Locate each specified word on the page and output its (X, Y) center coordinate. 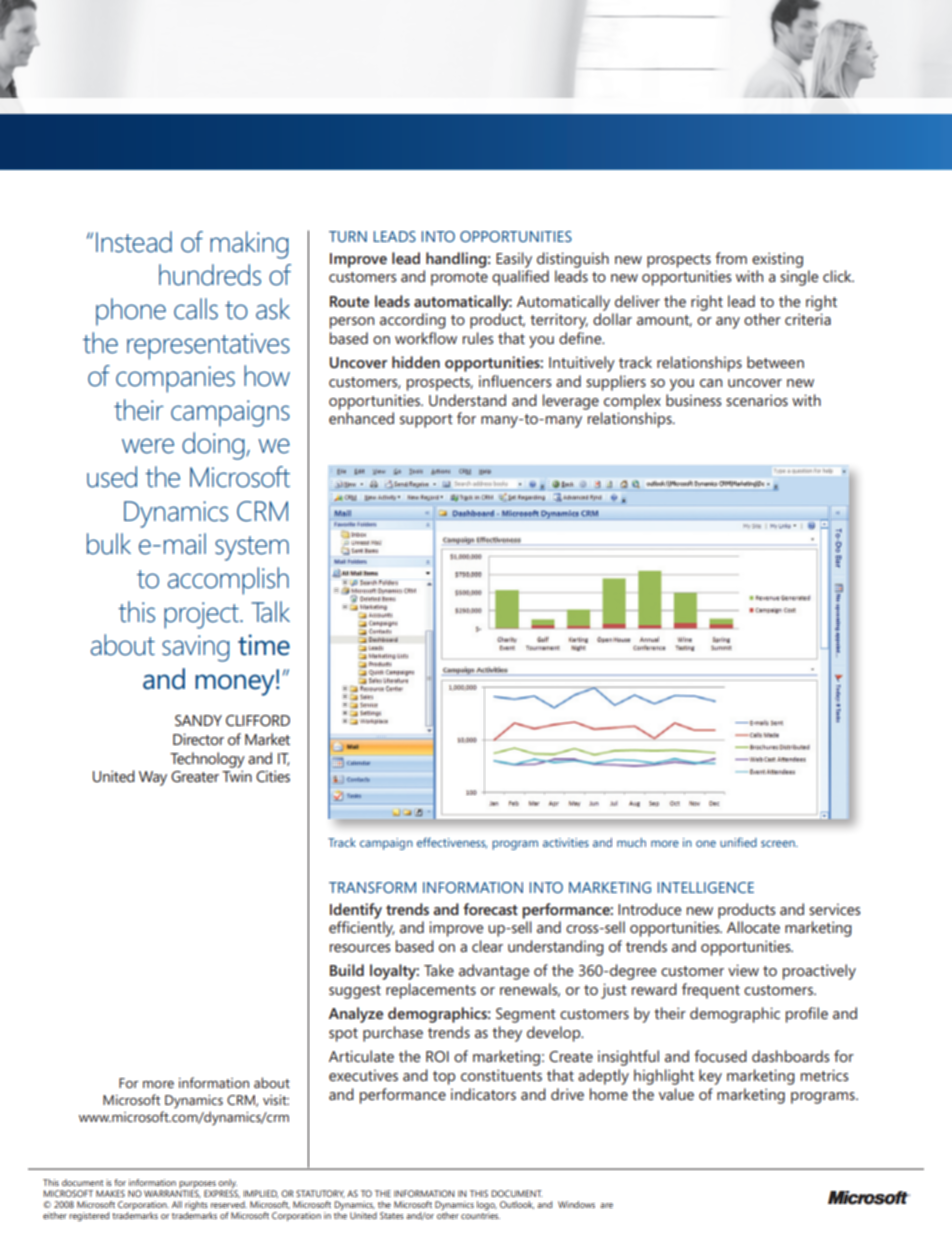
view (743, 970)
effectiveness (452, 843)
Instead (134, 242)
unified (738, 842)
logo (487, 1207)
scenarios (757, 400)
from (731, 258)
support (426, 421)
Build (347, 970)
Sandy (198, 720)
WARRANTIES (172, 1194)
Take (439, 970)
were (148, 446)
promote (459, 279)
